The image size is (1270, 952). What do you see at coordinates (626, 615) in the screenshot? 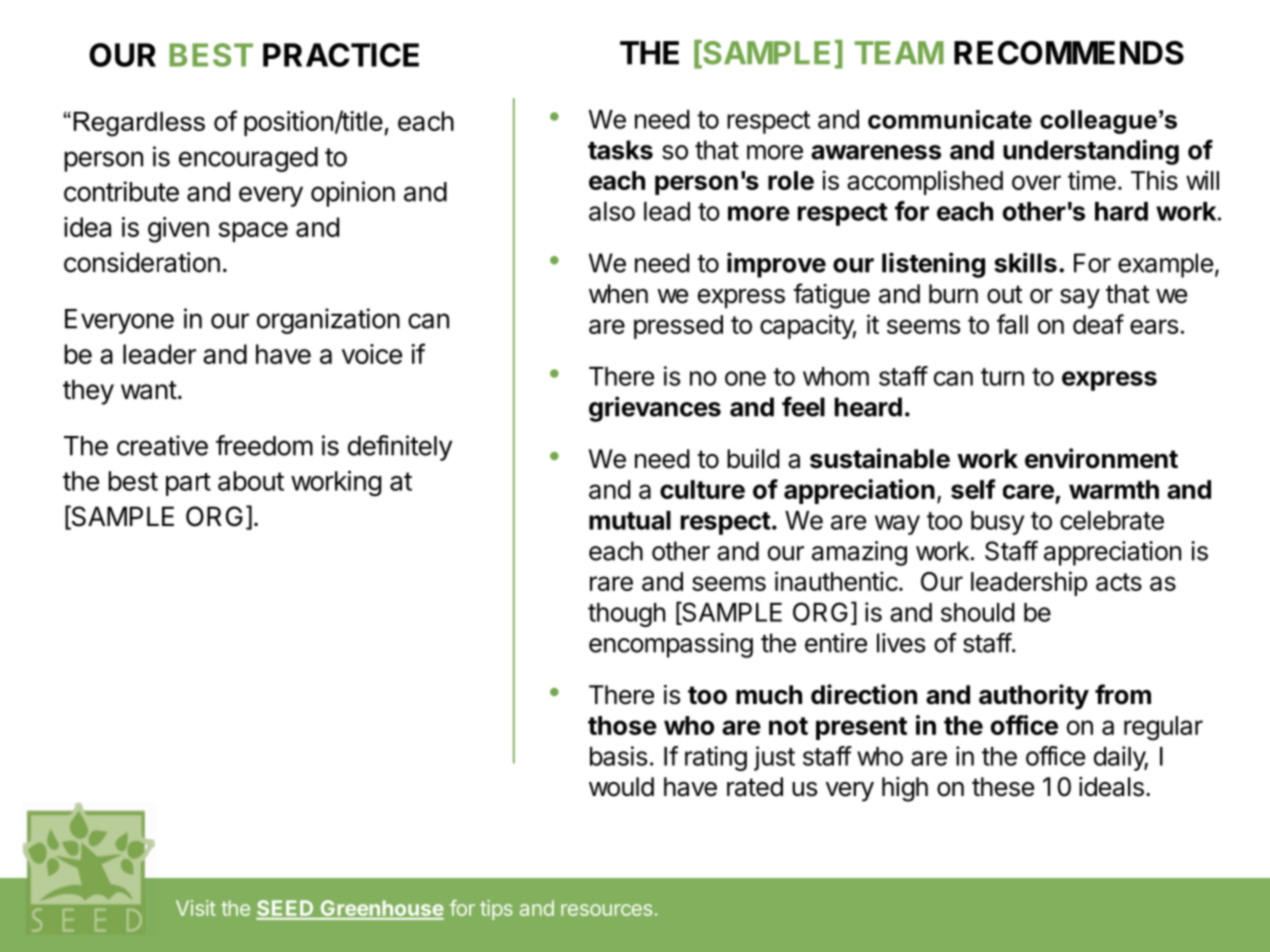
I see `though` at bounding box center [626, 615].
